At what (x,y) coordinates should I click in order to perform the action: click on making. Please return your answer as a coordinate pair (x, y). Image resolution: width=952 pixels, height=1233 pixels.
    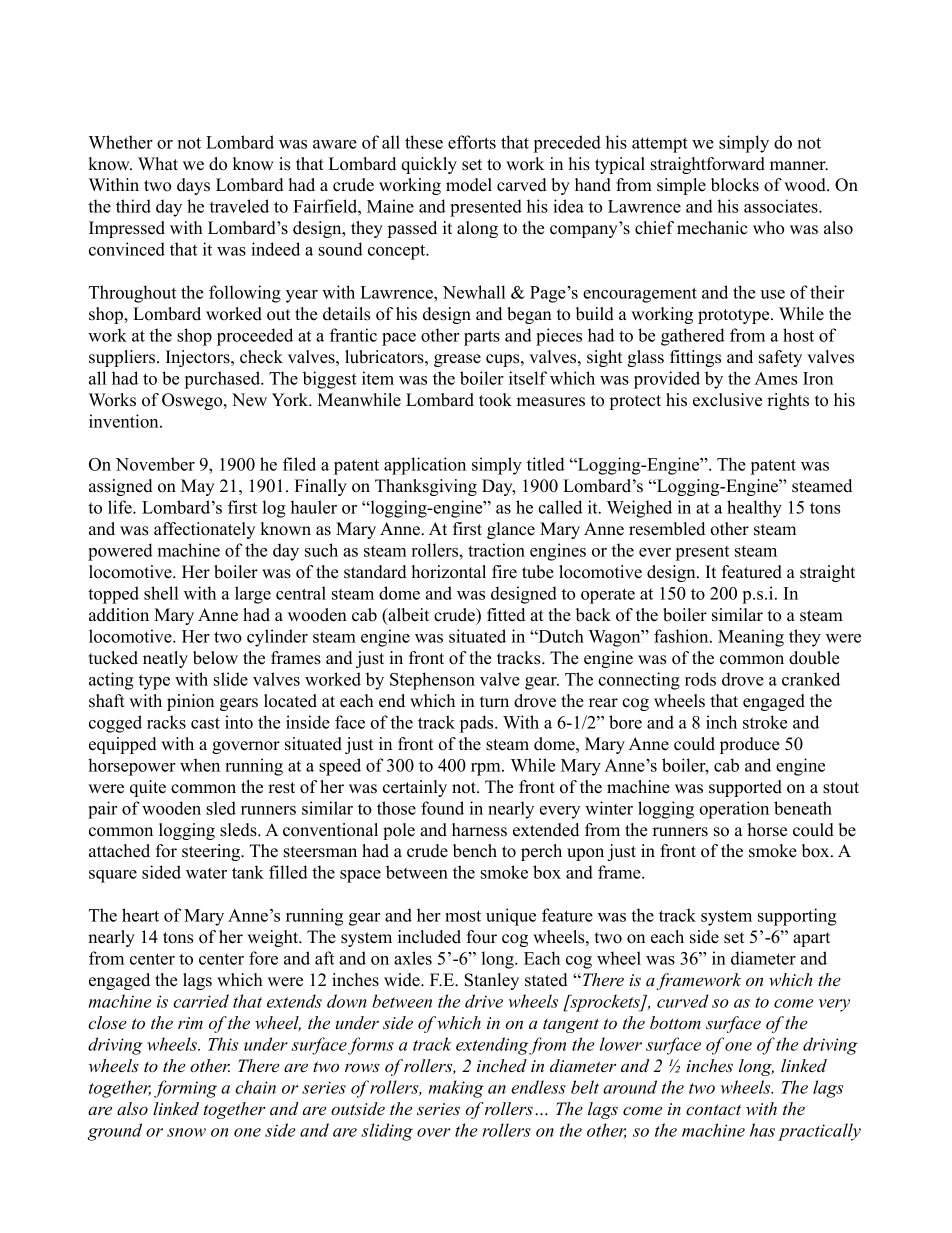
    Looking at the image, I should click on (456, 1089).
